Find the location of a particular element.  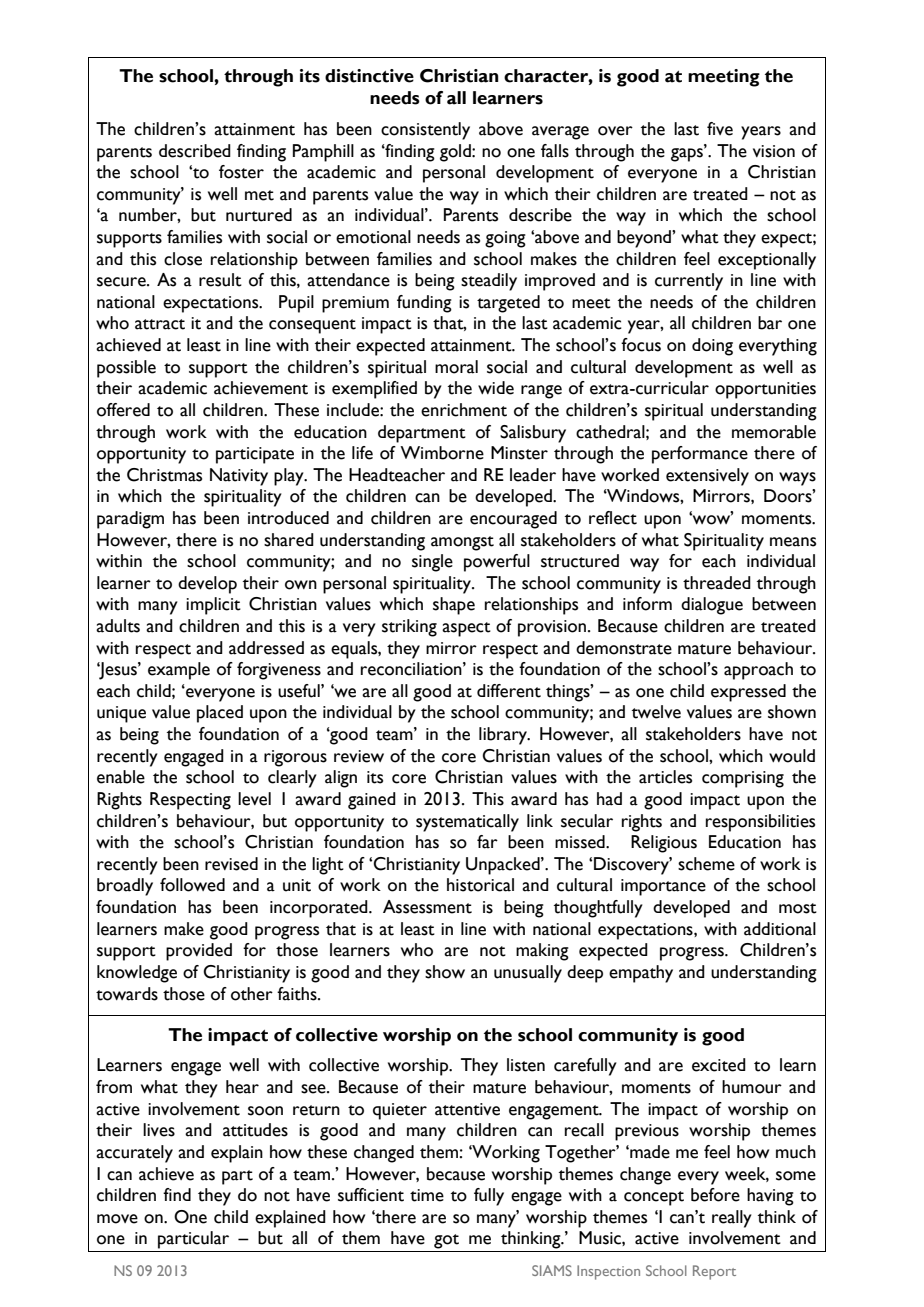

consistently is located at coordinates (425, 131).
